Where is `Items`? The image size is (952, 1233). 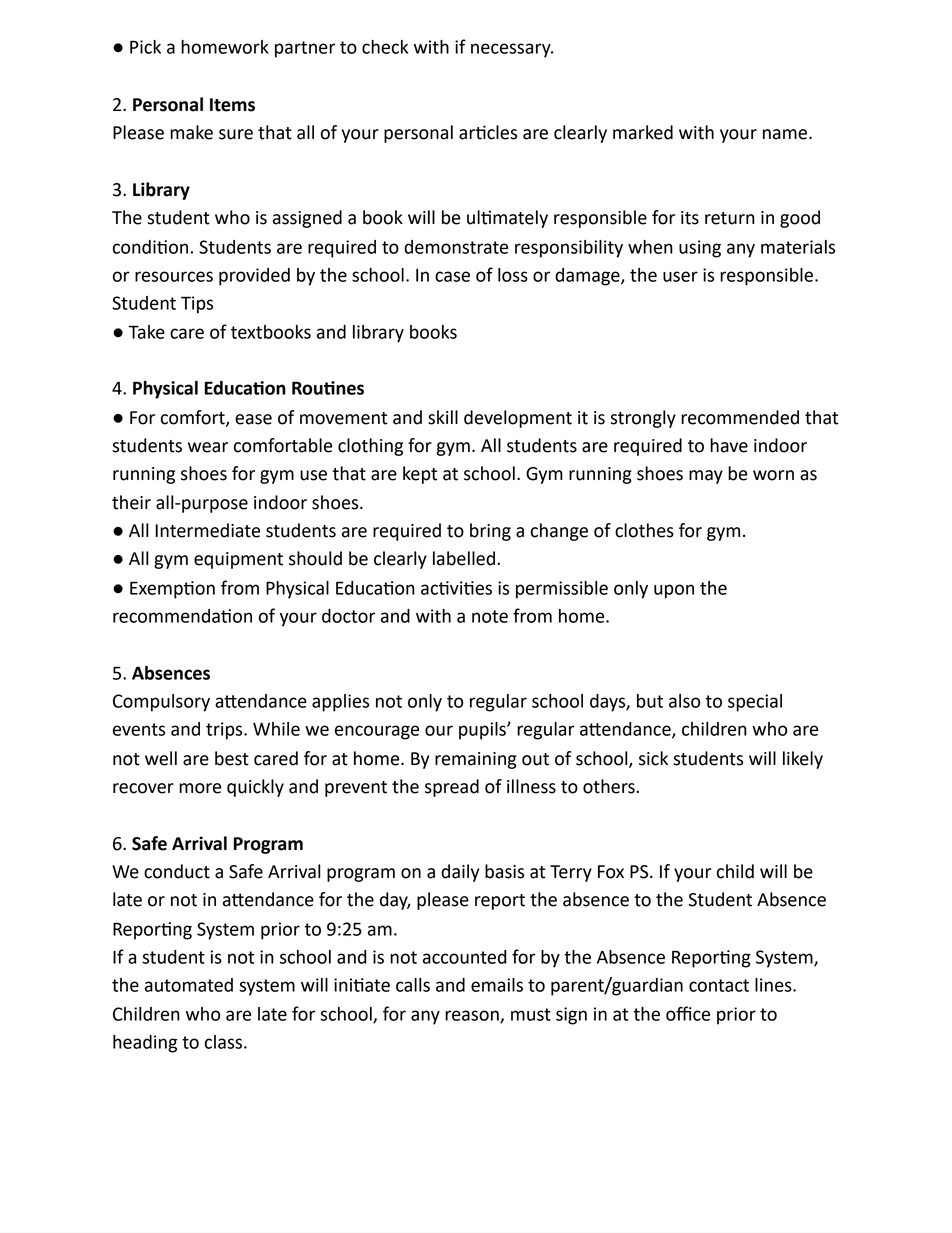 Items is located at coordinates (232, 105).
